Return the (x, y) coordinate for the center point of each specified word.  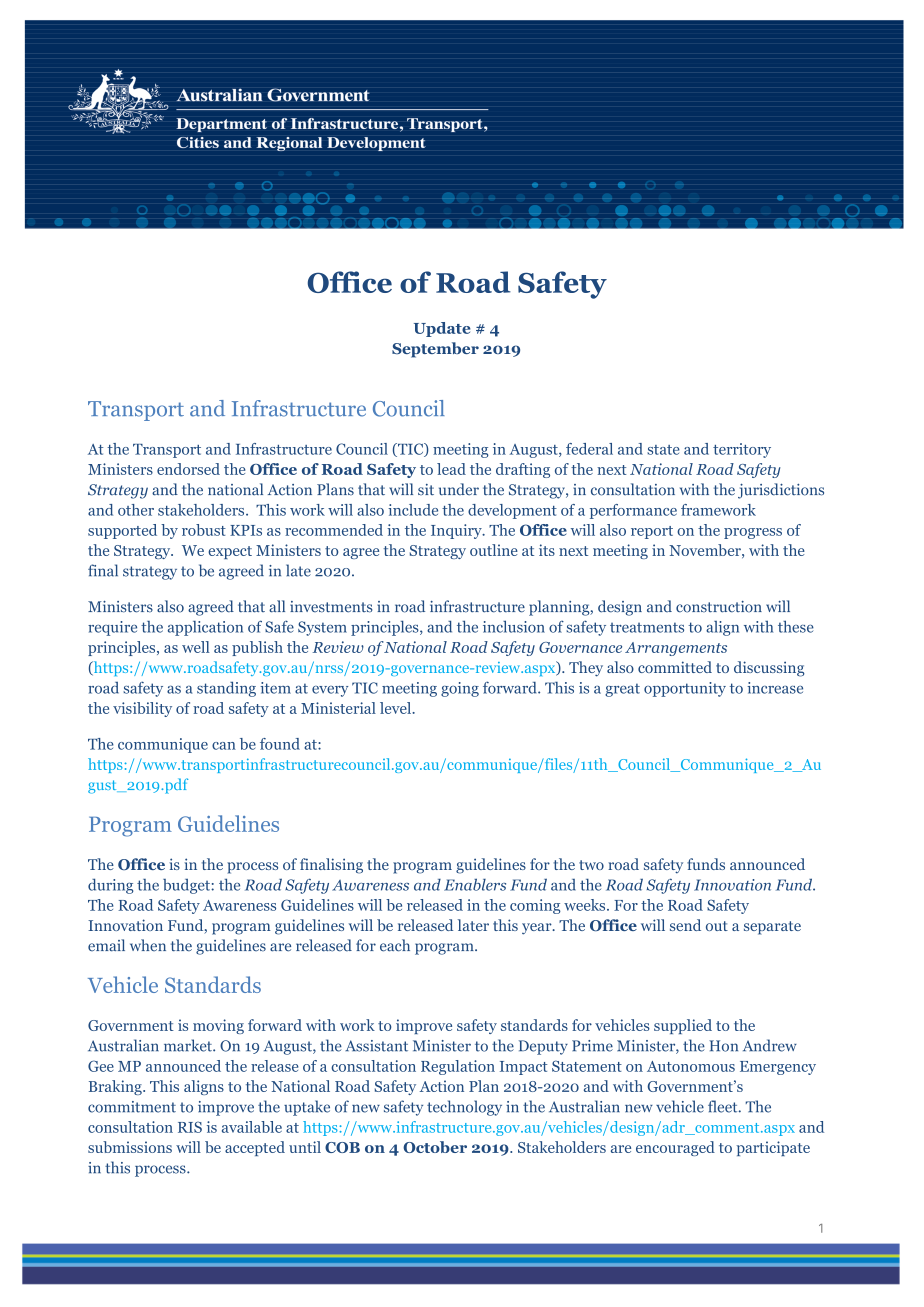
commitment (132, 1107)
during (110, 886)
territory (742, 450)
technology (464, 1108)
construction (719, 607)
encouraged (675, 1148)
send (685, 925)
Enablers (475, 884)
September (435, 350)
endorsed (188, 469)
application (205, 628)
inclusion (514, 626)
